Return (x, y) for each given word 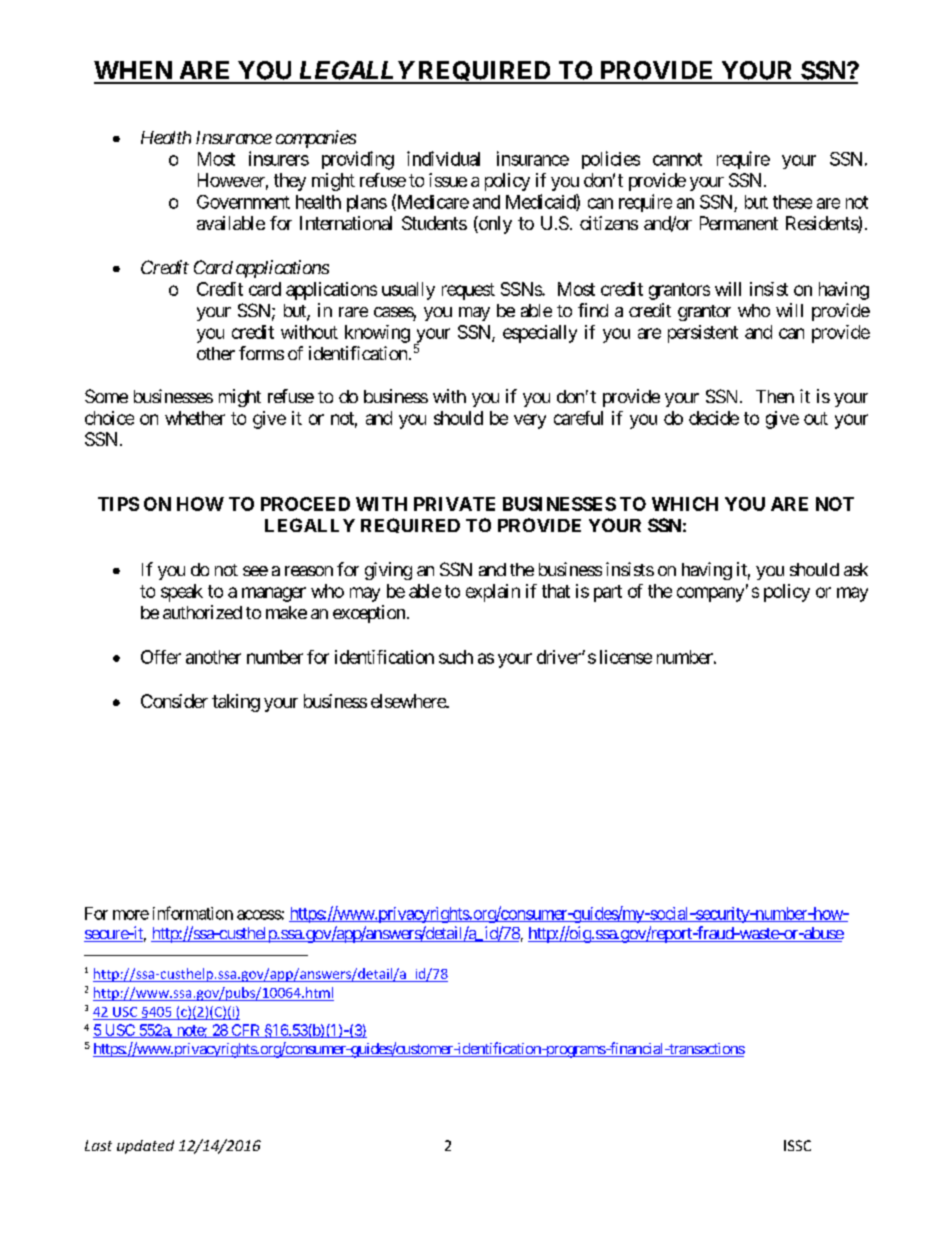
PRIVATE (454, 504)
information (193, 913)
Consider (174, 701)
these (792, 202)
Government (243, 202)
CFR (246, 1031)
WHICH (685, 504)
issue (448, 180)
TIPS (118, 504)
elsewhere (409, 701)
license (626, 657)
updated (145, 1147)
